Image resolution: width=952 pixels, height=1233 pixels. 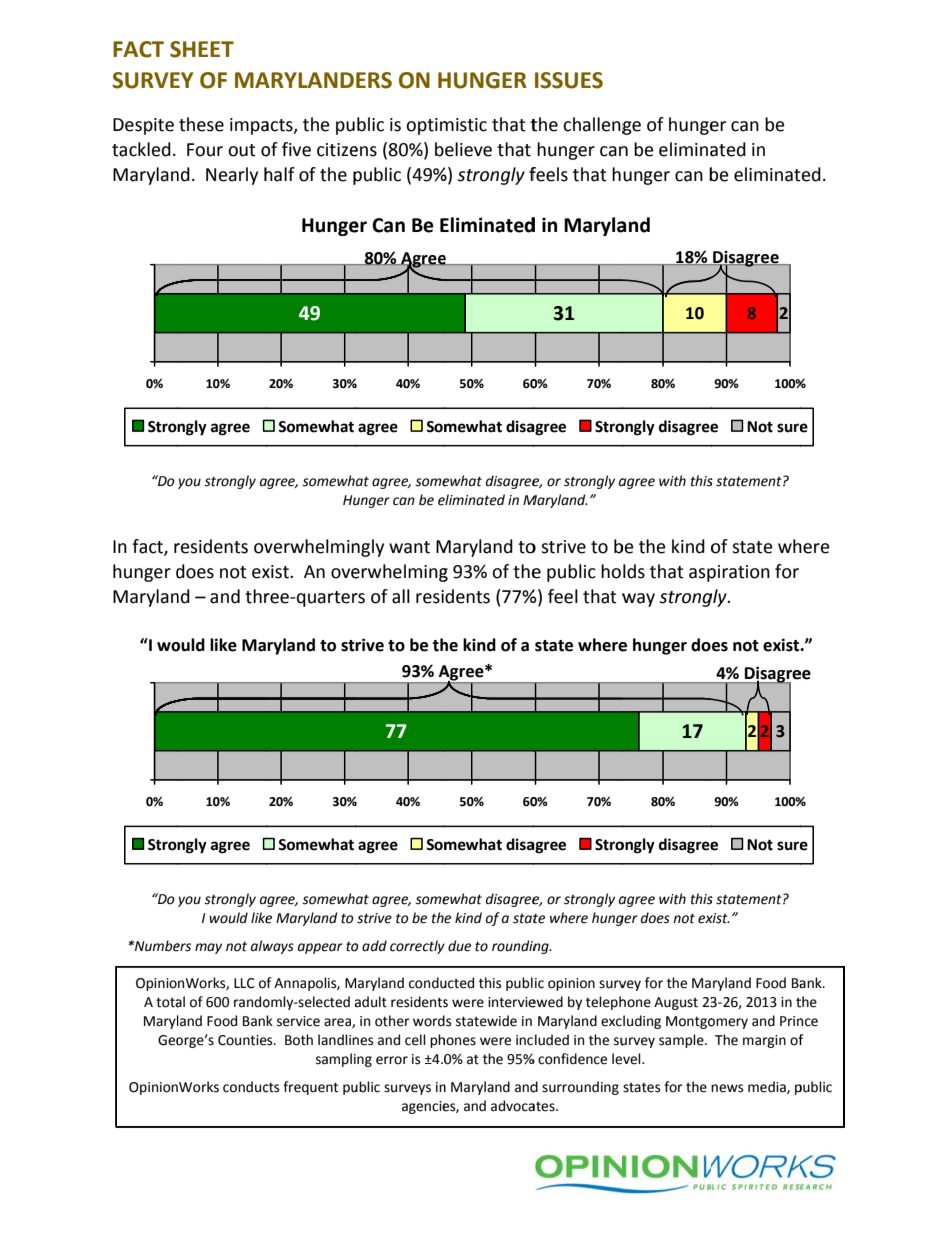 I want to click on Ban, so click(x=254, y=1021).
